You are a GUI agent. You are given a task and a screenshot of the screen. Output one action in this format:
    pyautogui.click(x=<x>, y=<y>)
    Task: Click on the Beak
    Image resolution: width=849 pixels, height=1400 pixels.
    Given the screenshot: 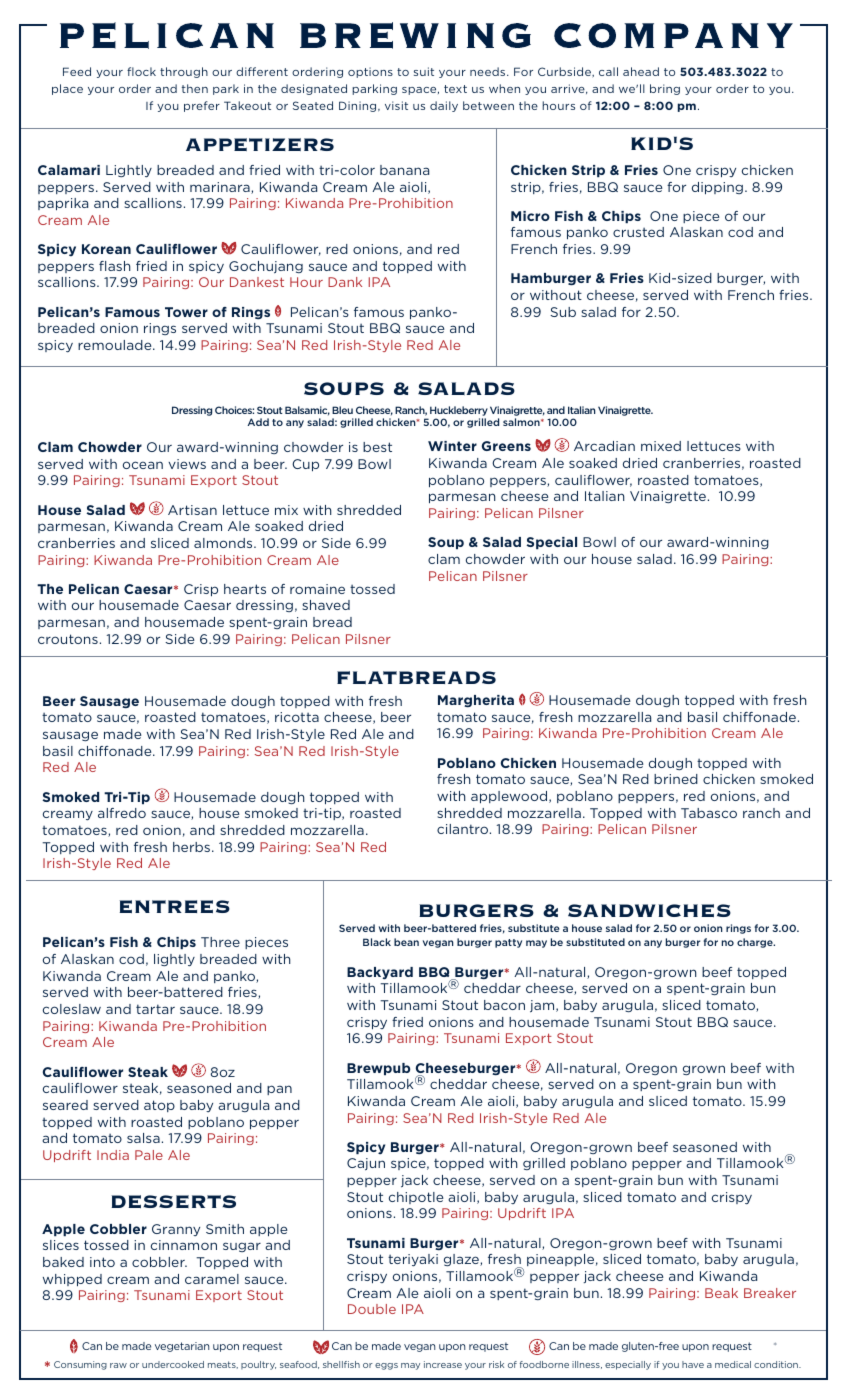 What is the action you would take?
    pyautogui.click(x=721, y=1293)
